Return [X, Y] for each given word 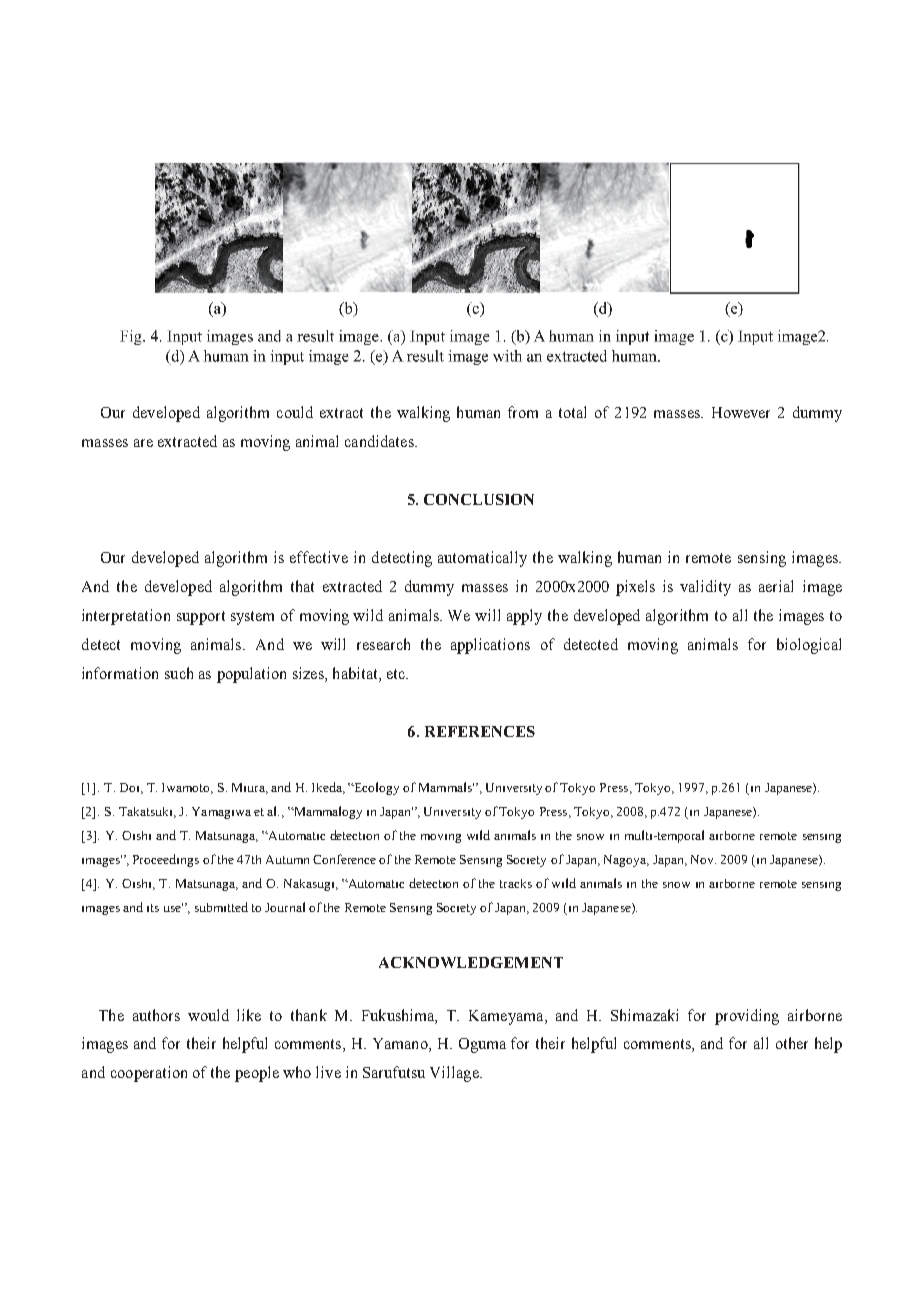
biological [809, 646]
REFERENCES [480, 731]
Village [455, 1074]
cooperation [149, 1074]
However [741, 412]
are [143, 443]
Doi [131, 788]
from [523, 412]
